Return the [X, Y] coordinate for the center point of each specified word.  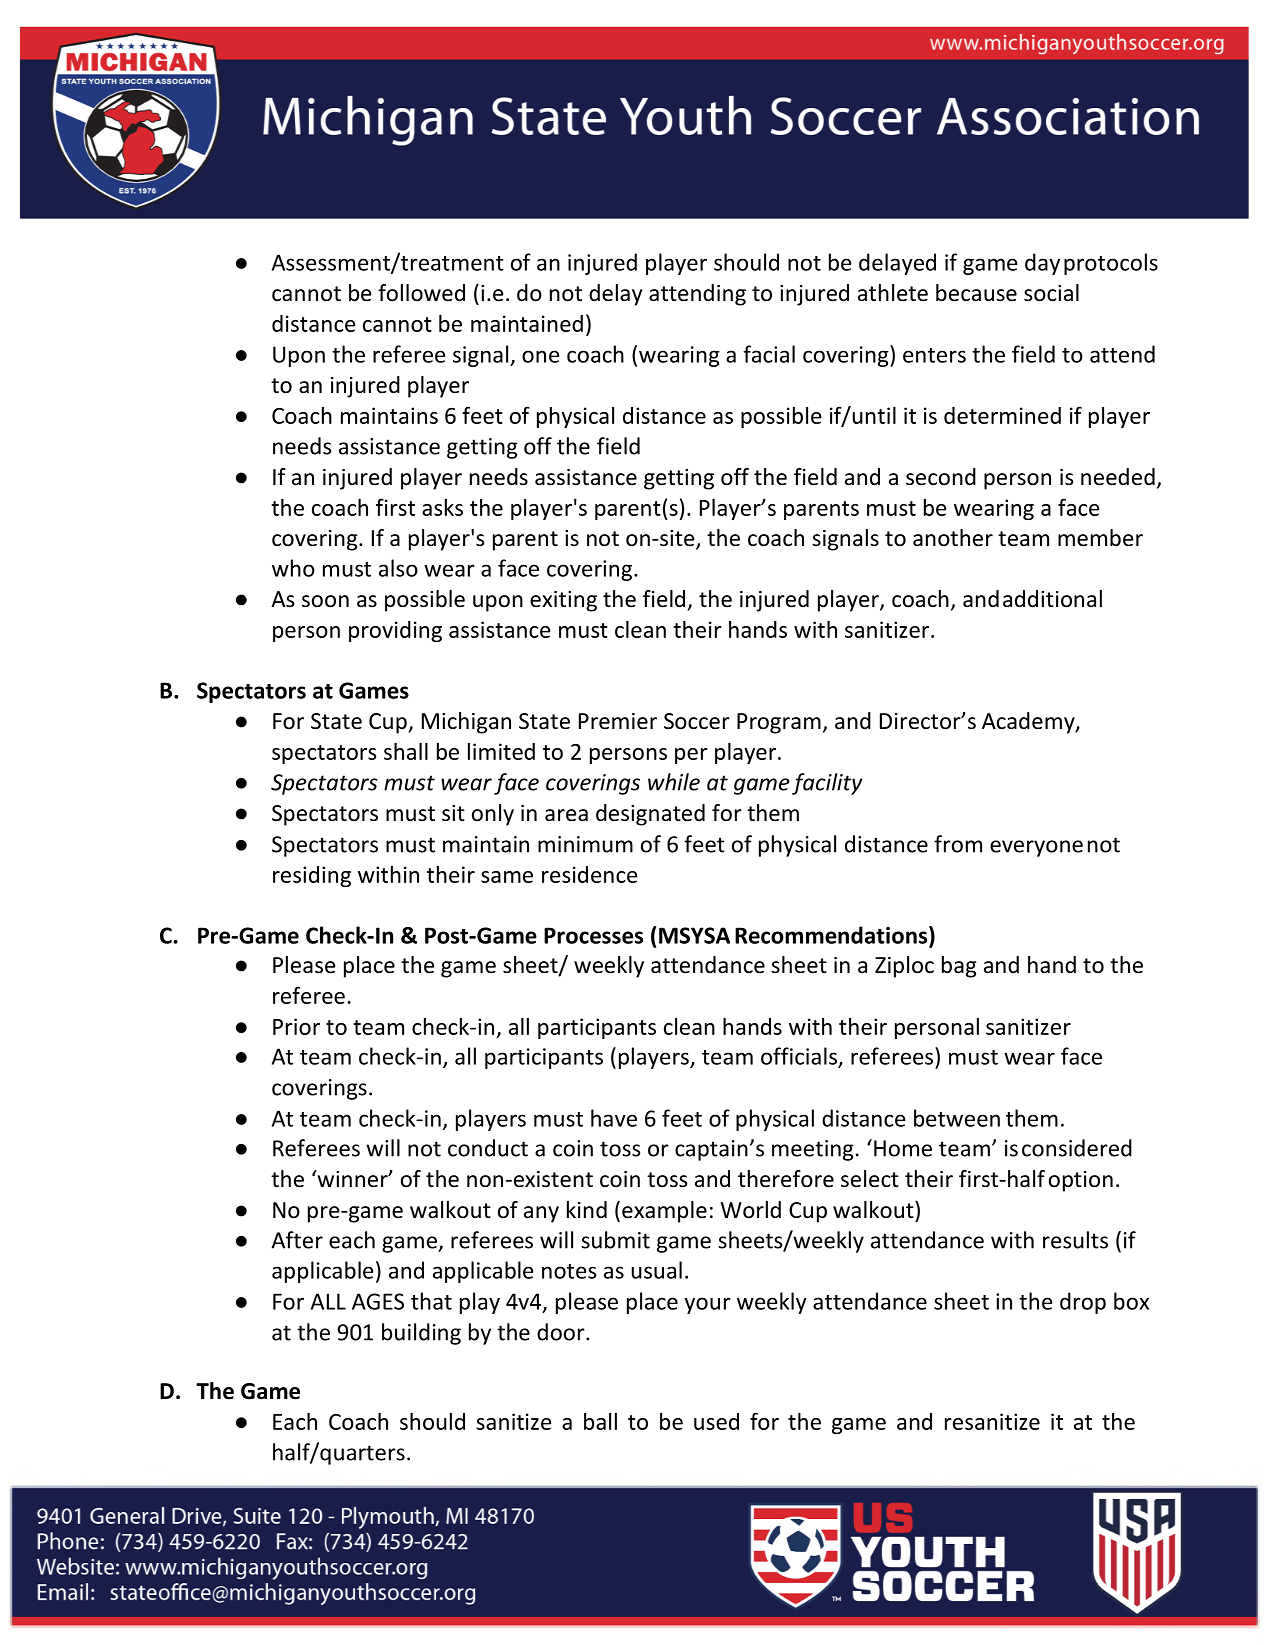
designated [650, 815]
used [716, 1421]
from [958, 844]
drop [1083, 1303]
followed [421, 293]
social [1051, 293]
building [421, 1334]
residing [312, 876]
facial [769, 354]
